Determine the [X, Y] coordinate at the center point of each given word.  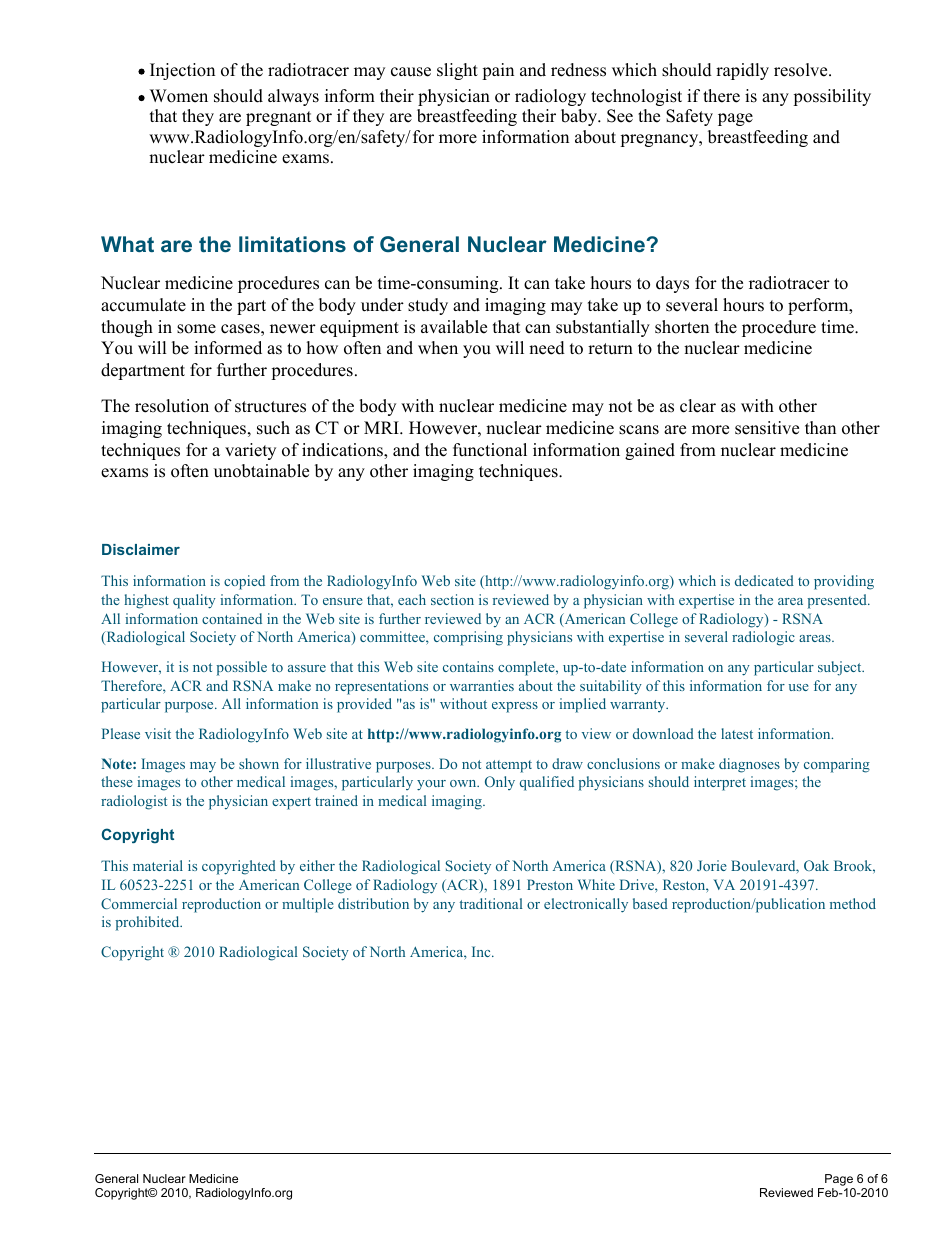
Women [179, 96]
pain [498, 71]
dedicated [764, 580]
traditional [490, 903]
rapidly [742, 71]
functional [490, 450]
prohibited [148, 923]
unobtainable [261, 471]
